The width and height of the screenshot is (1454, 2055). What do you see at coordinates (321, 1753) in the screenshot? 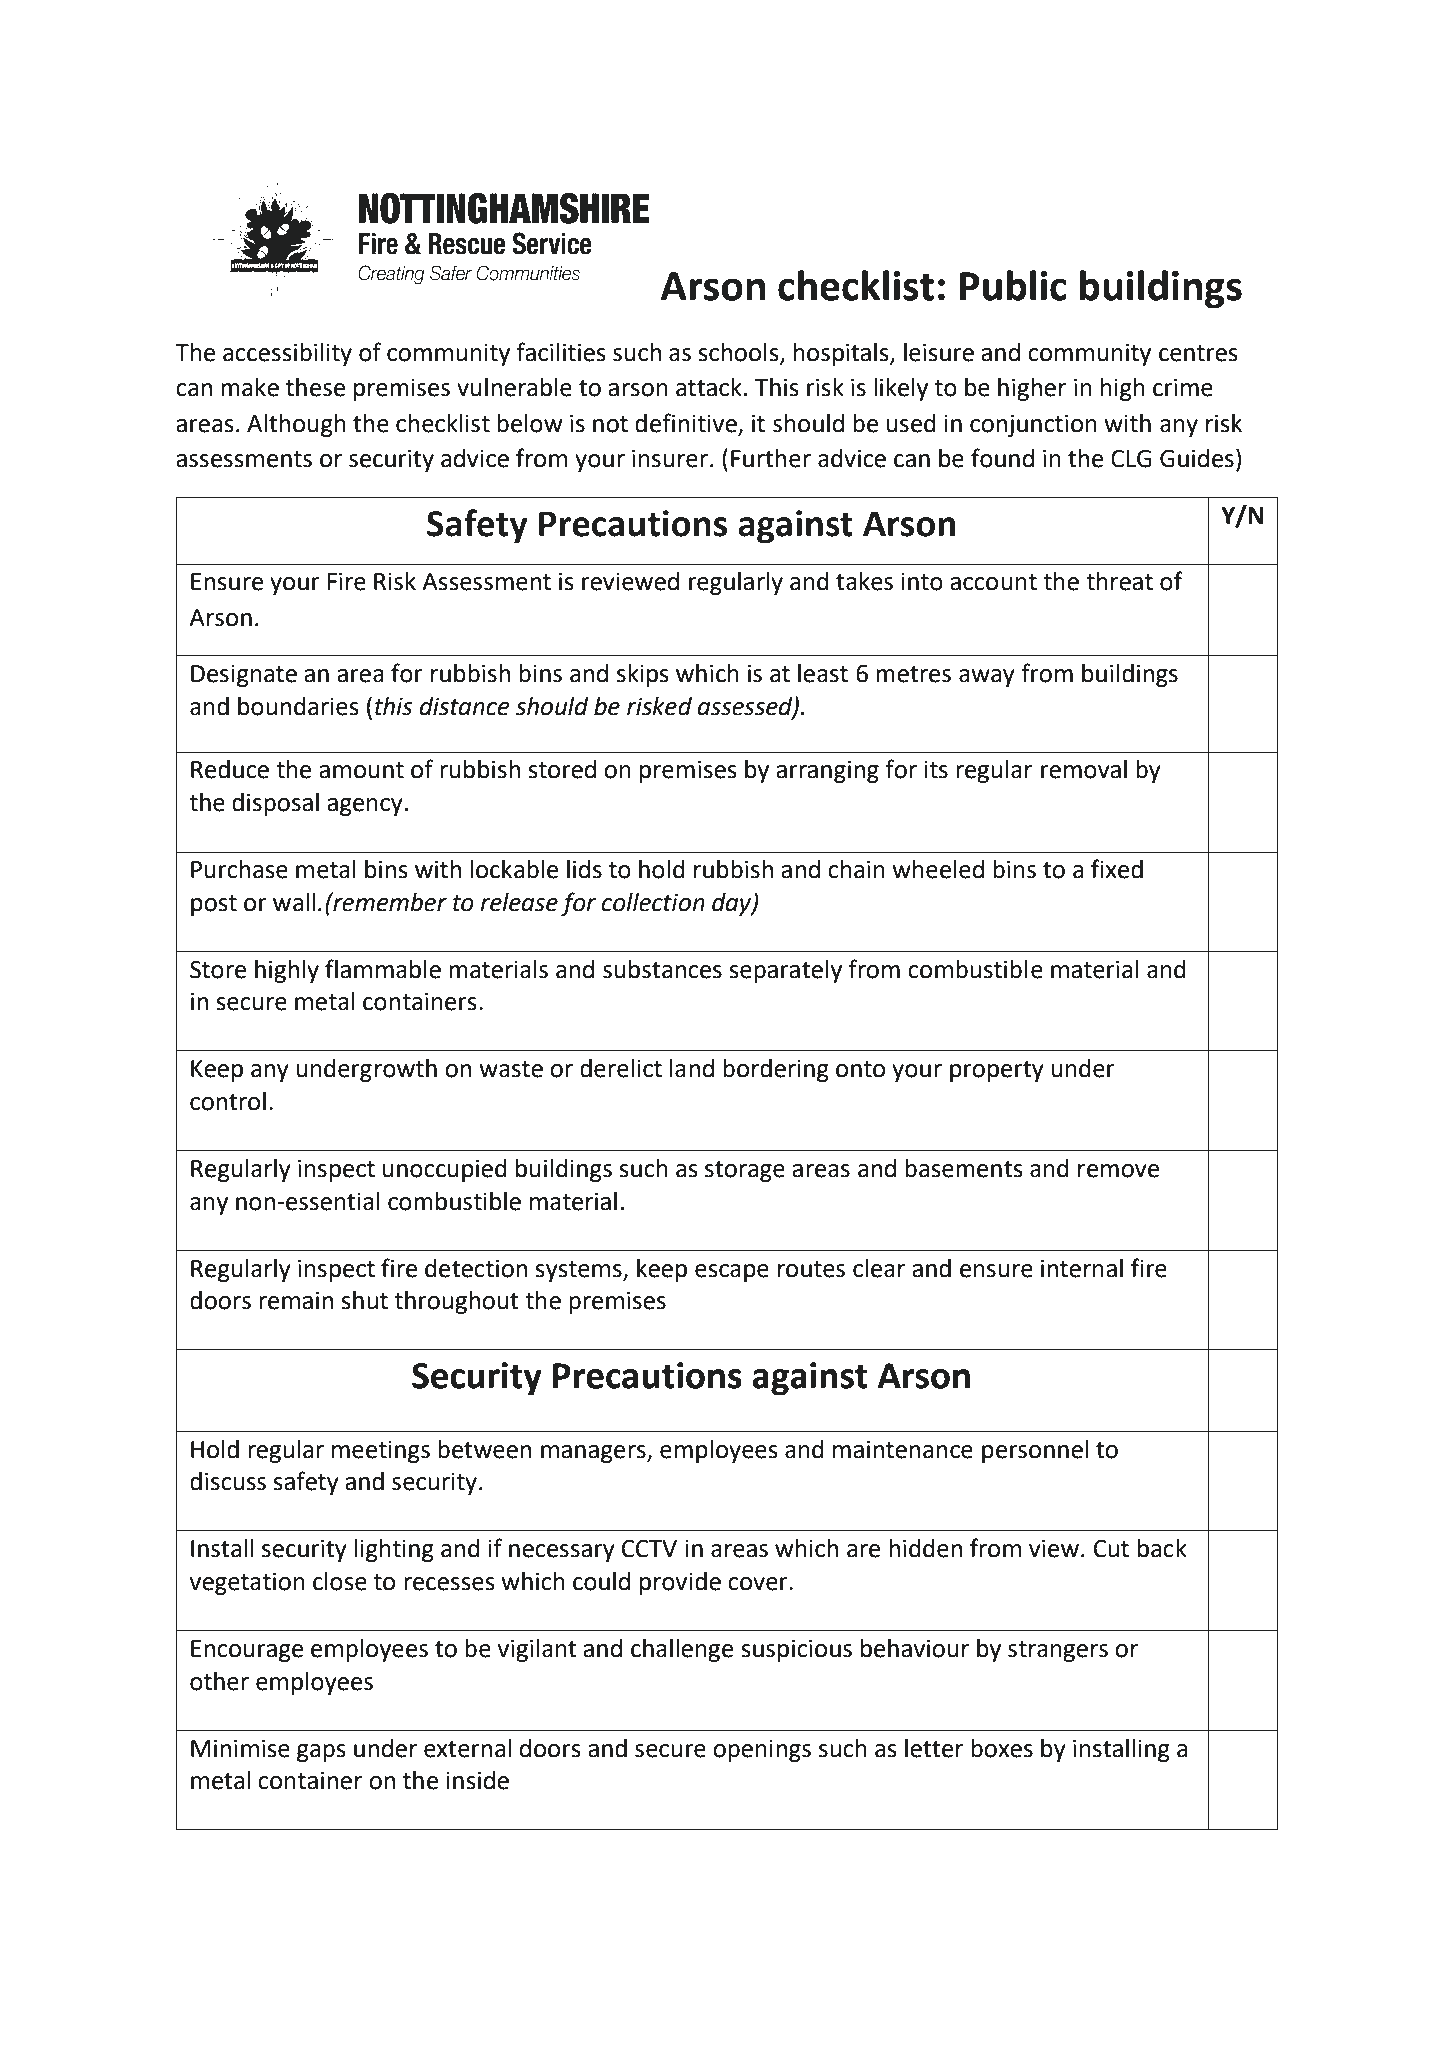
I see `gaps` at bounding box center [321, 1753].
